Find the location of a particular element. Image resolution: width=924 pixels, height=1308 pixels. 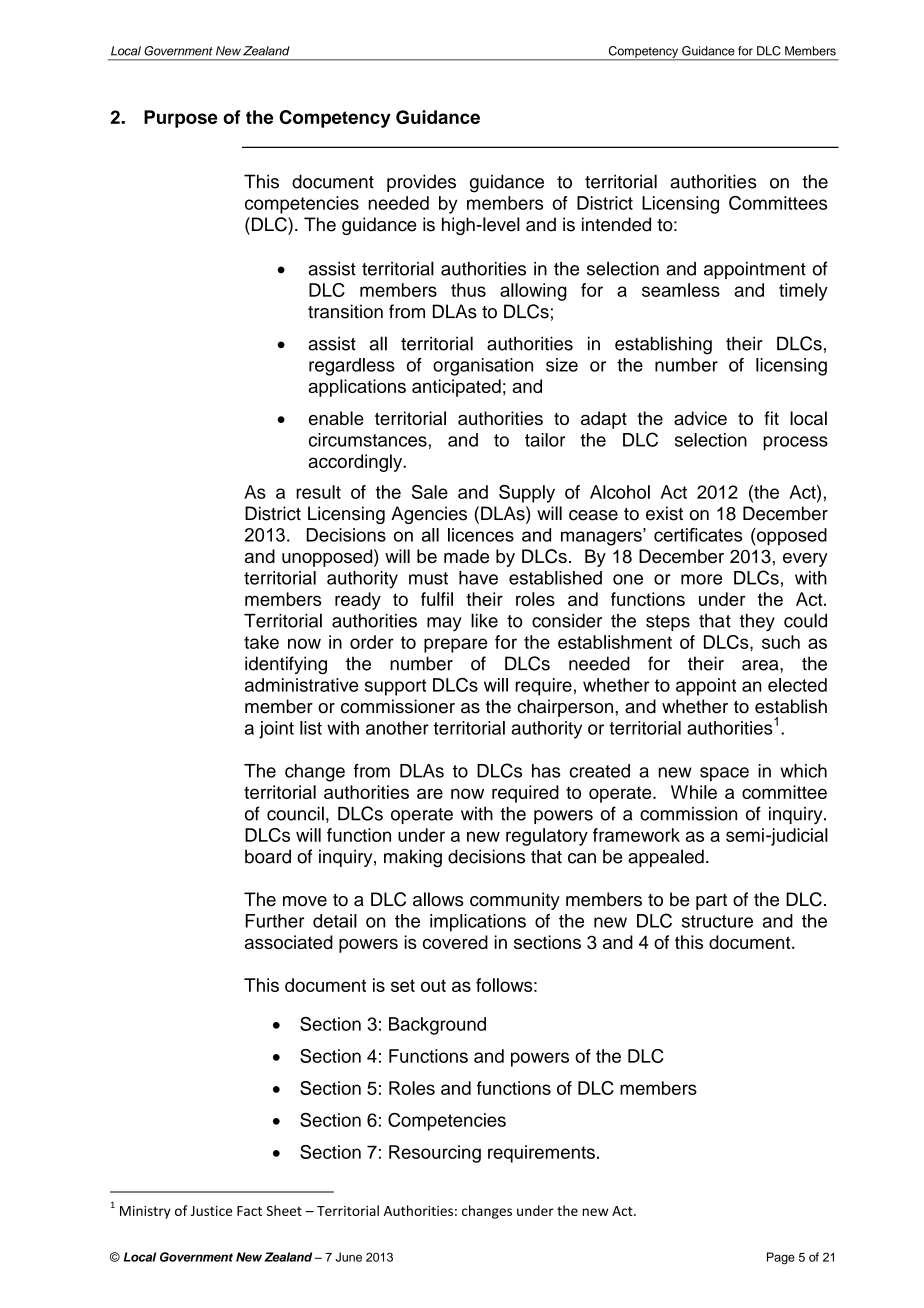

organisation is located at coordinates (483, 367).
